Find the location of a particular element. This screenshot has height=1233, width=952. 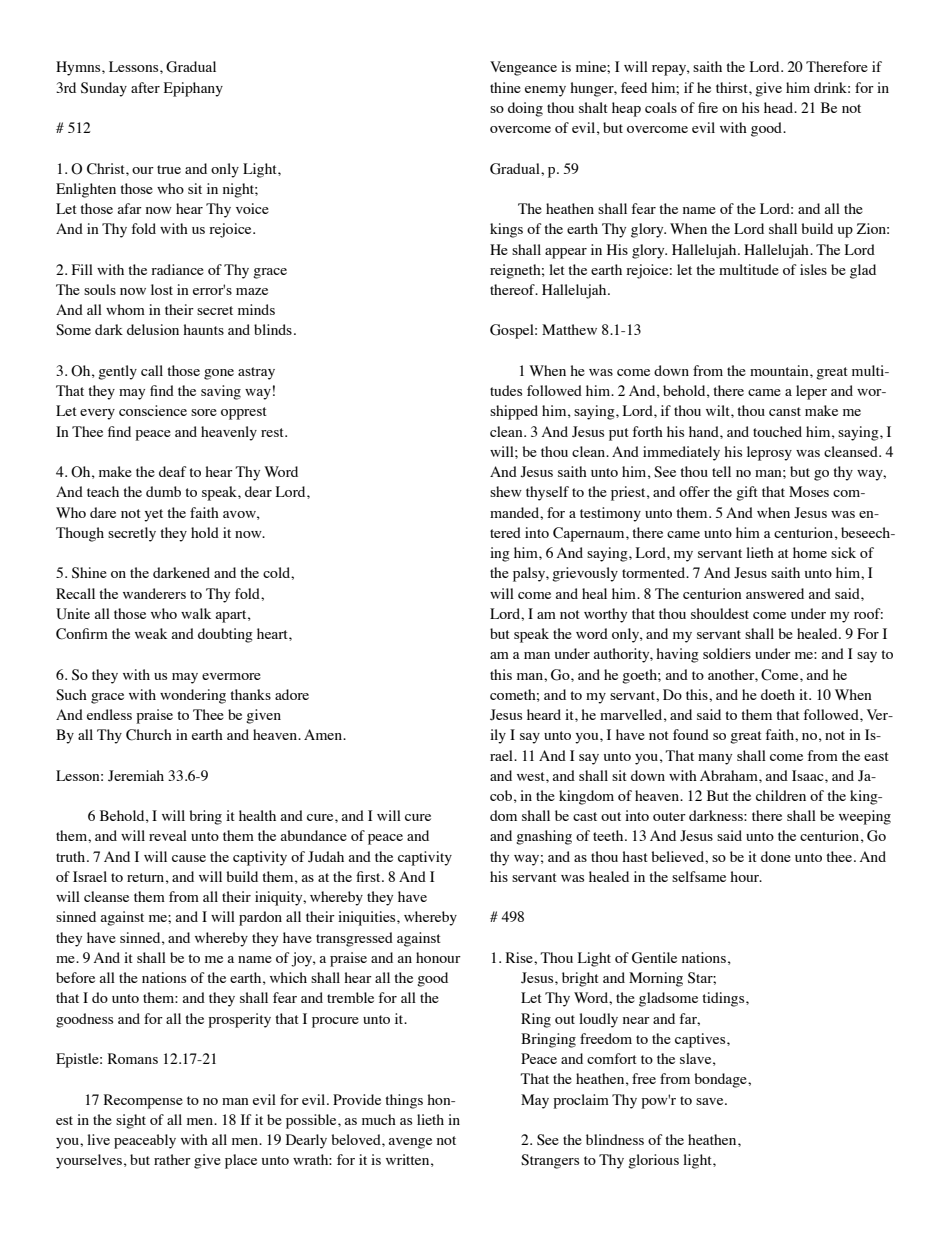

done is located at coordinates (776, 856).
